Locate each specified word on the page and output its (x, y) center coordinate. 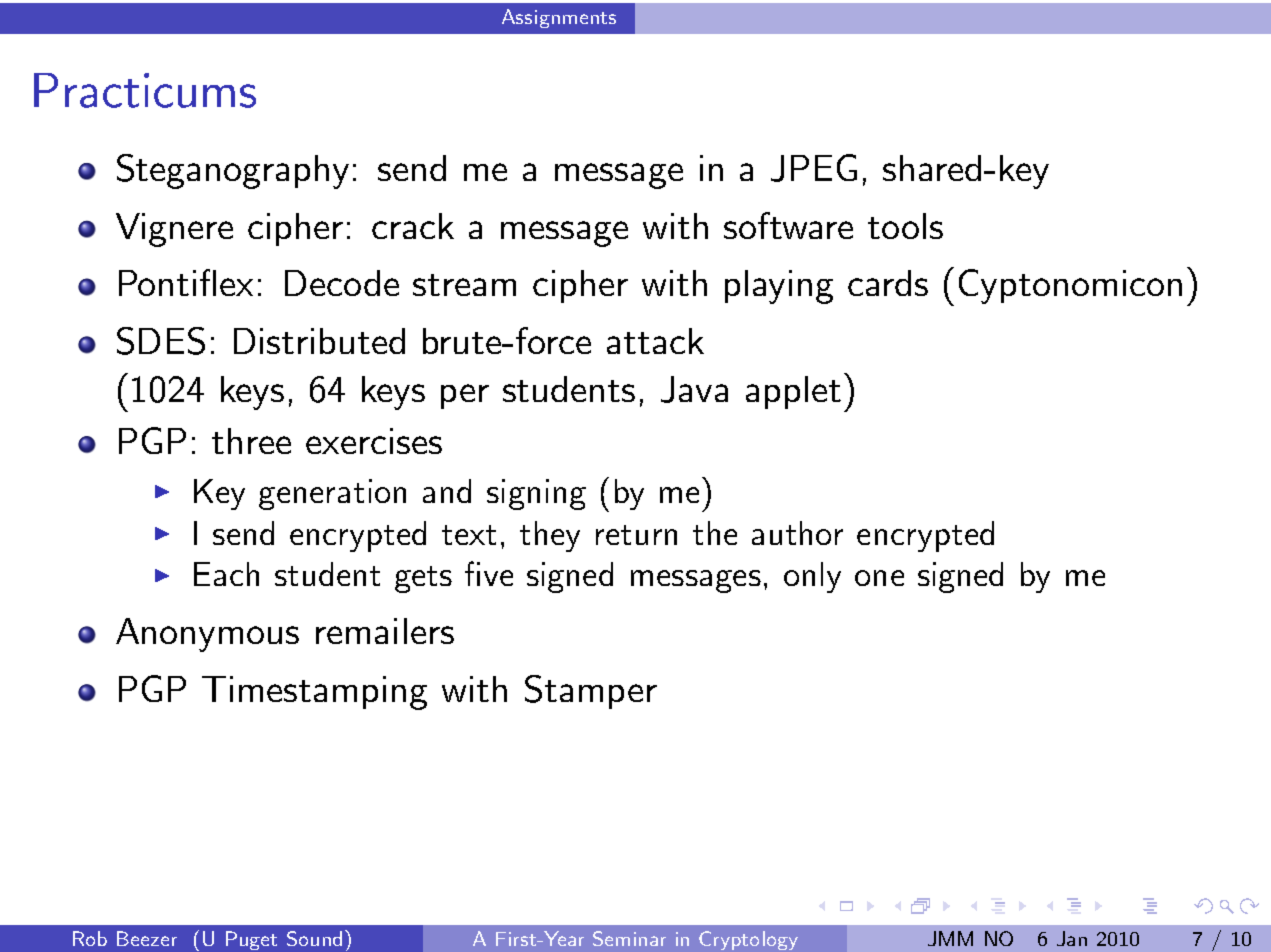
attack (655, 341)
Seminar (629, 938)
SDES (161, 341)
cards (888, 283)
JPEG (814, 168)
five (489, 573)
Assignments (559, 18)
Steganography (233, 171)
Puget (251, 940)
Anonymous (207, 635)
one (879, 578)
